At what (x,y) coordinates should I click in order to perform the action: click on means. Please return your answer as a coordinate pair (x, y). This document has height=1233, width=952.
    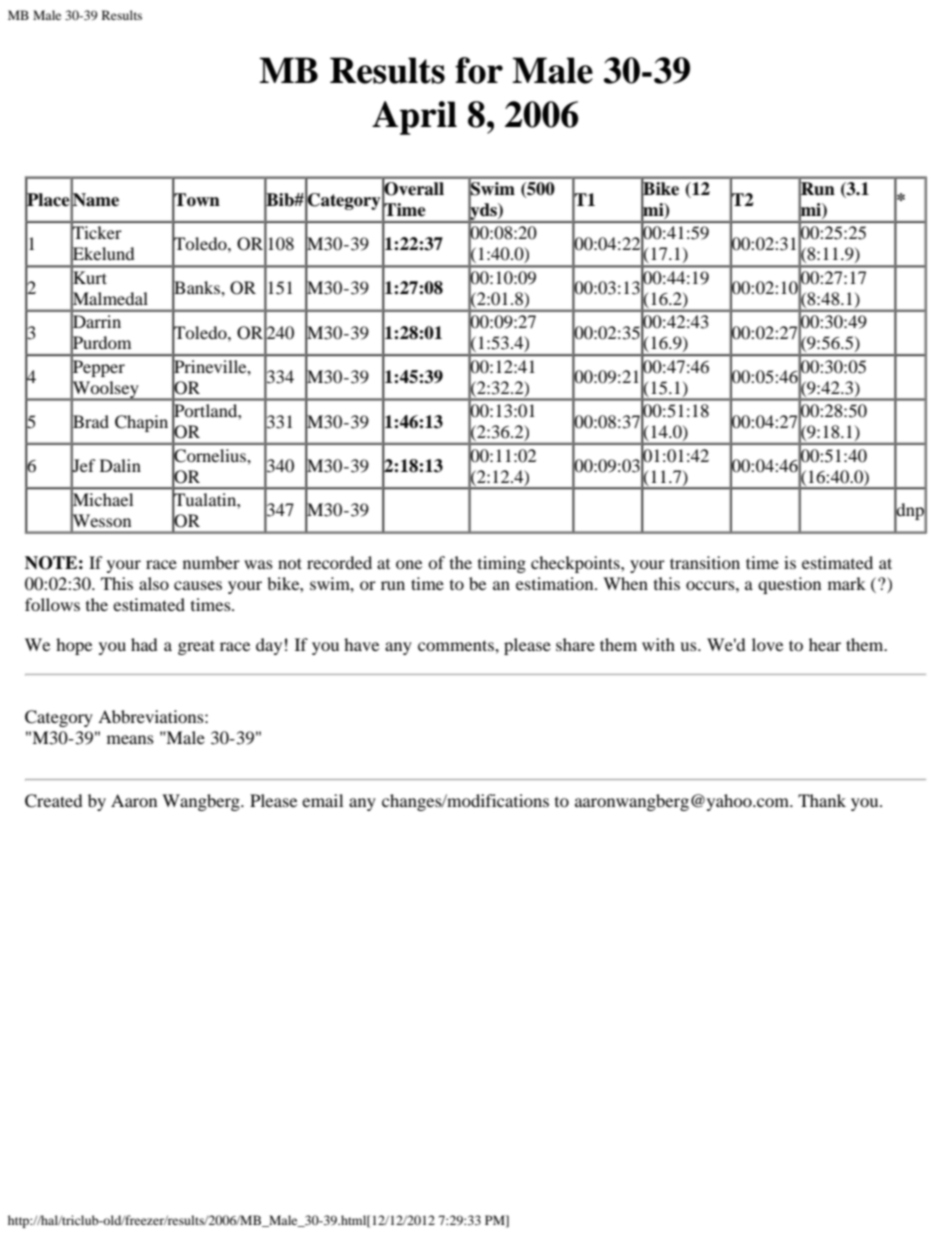
    Looking at the image, I should click on (130, 739).
